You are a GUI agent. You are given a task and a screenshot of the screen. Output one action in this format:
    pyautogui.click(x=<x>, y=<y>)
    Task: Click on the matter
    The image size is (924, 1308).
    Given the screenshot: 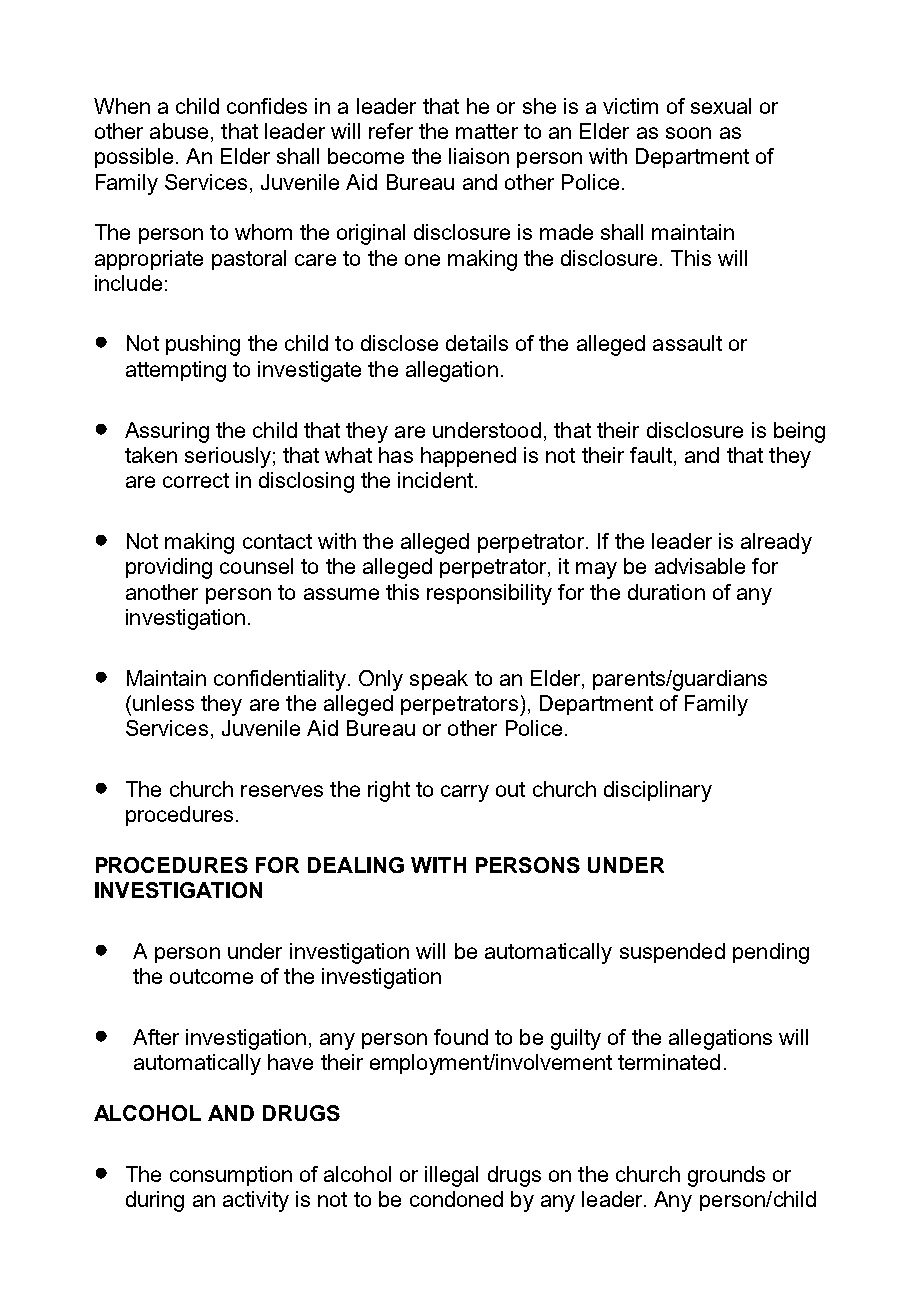 What is the action you would take?
    pyautogui.click(x=487, y=131)
